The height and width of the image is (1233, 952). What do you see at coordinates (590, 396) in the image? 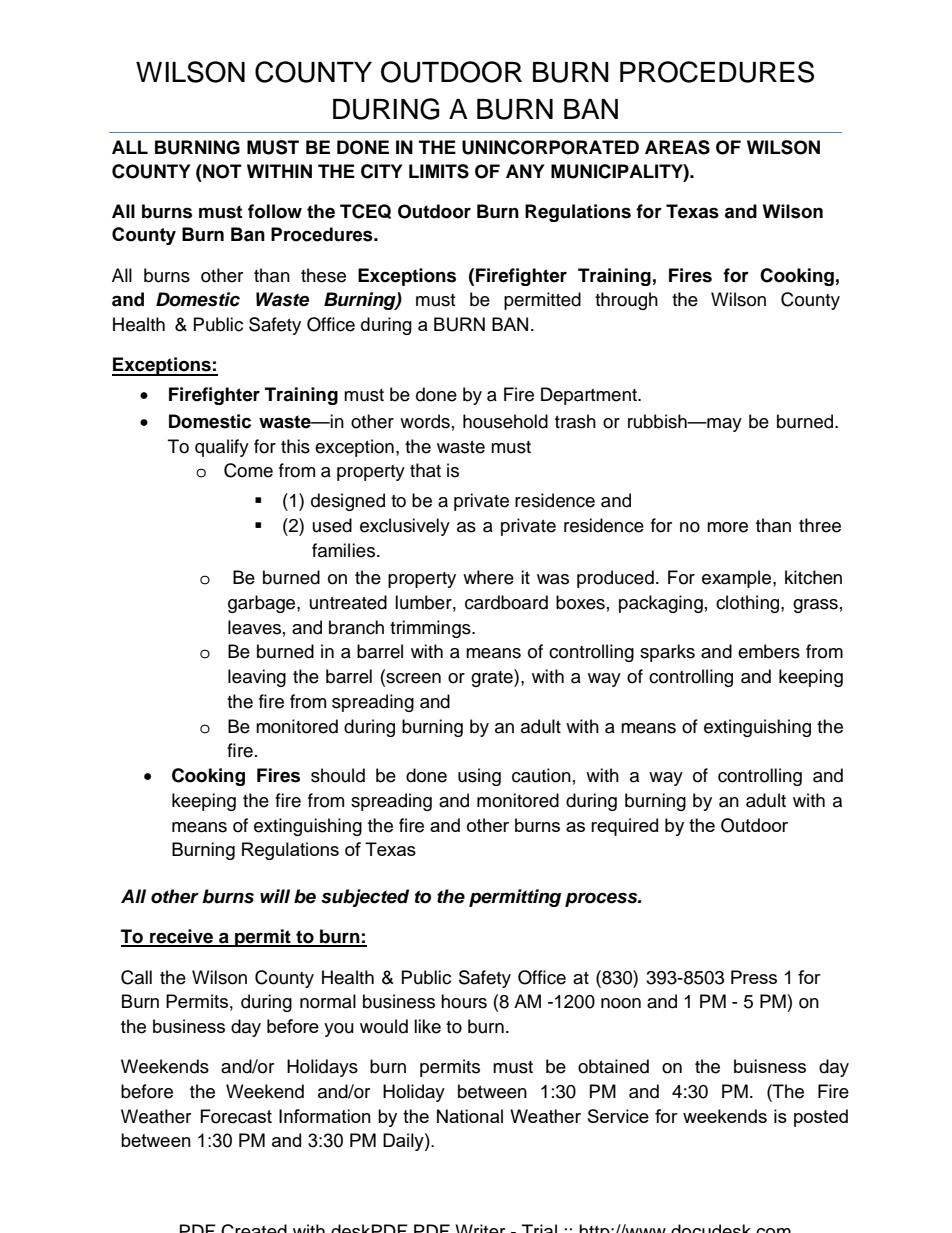
I see `Department` at bounding box center [590, 396].
